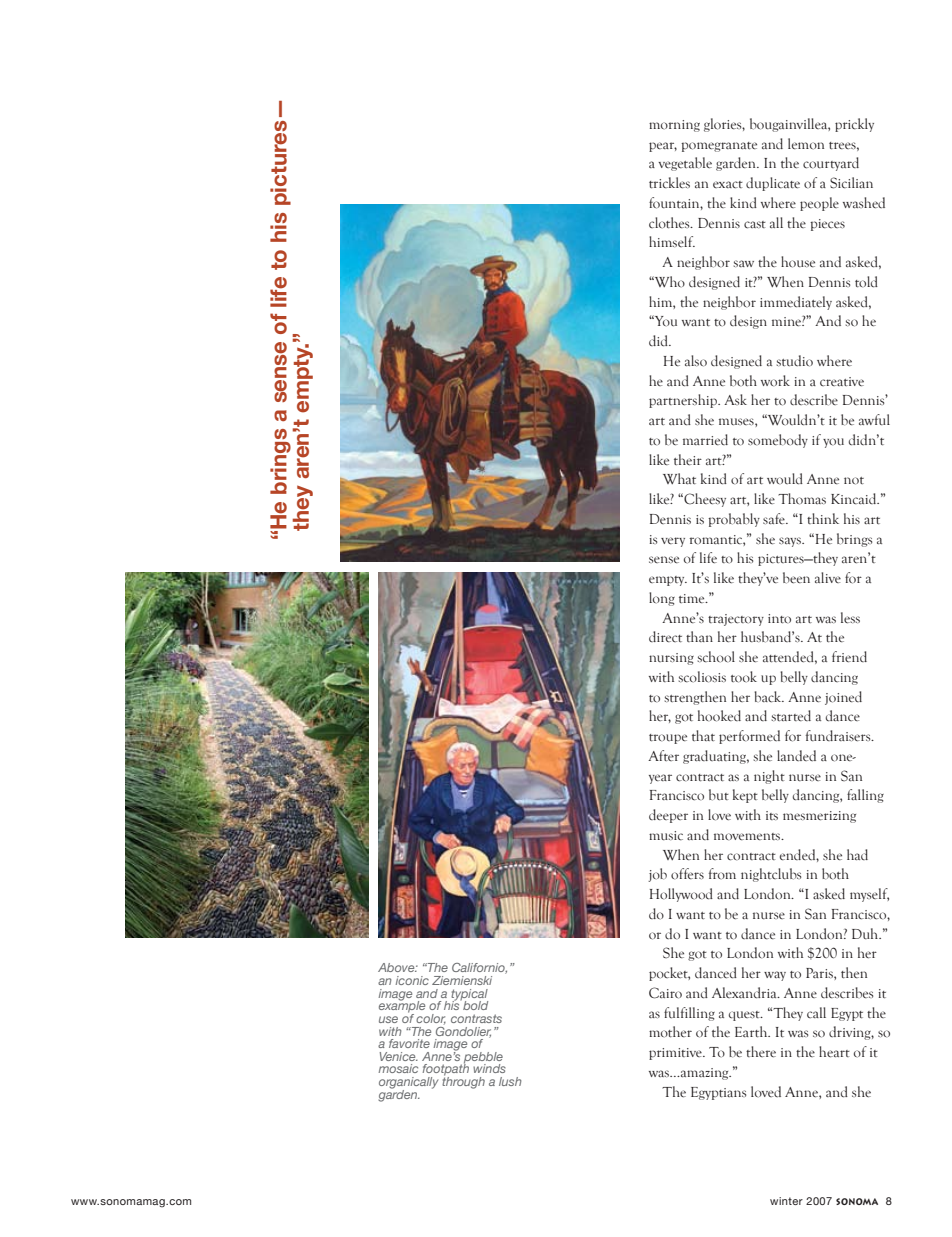 Image resolution: width=952 pixels, height=1237 pixels. Describe the element at coordinates (849, 657) in the screenshot. I see `friend` at that location.
